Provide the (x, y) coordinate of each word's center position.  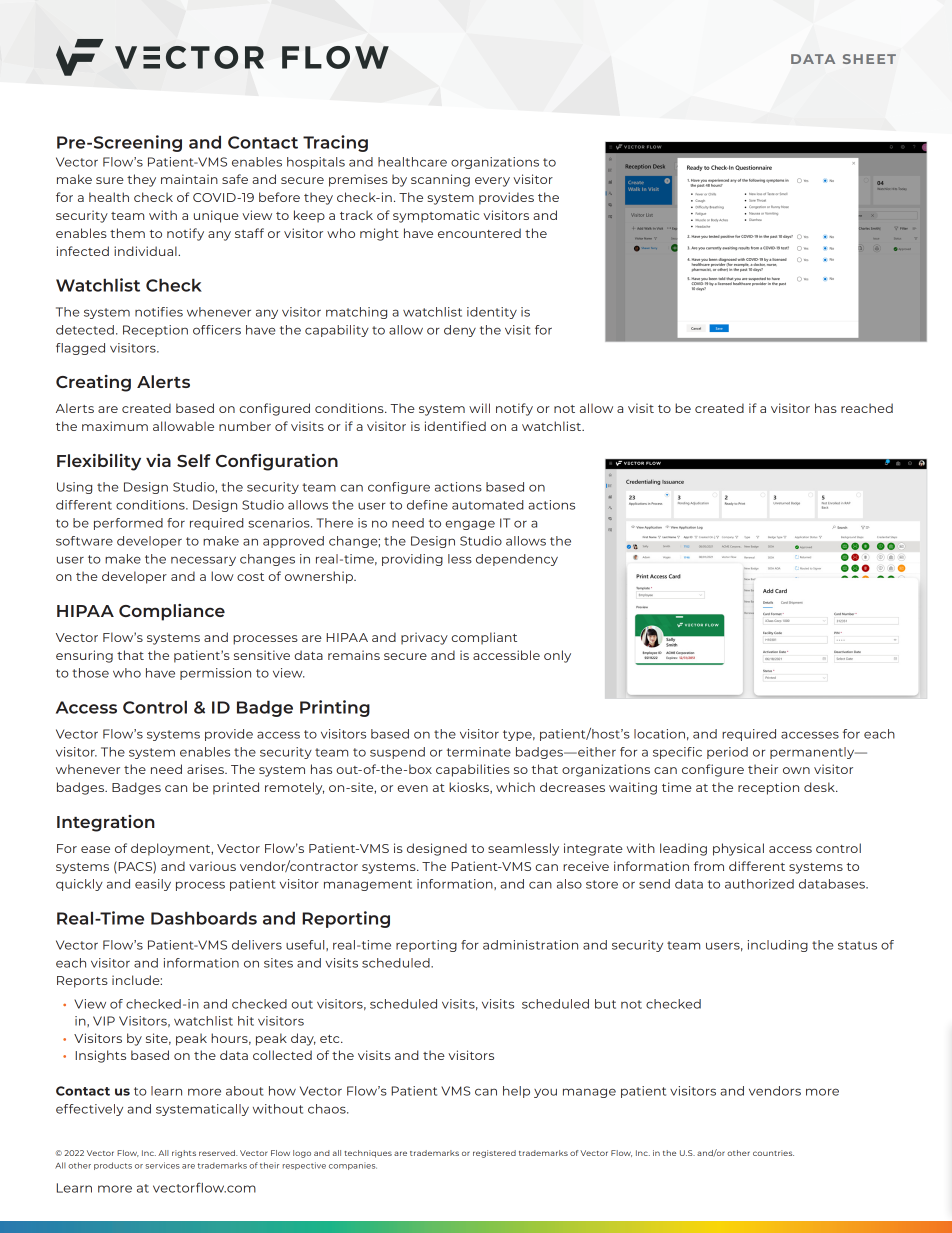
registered (494, 1154)
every (492, 182)
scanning (440, 180)
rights (184, 1154)
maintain (189, 179)
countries (773, 1153)
